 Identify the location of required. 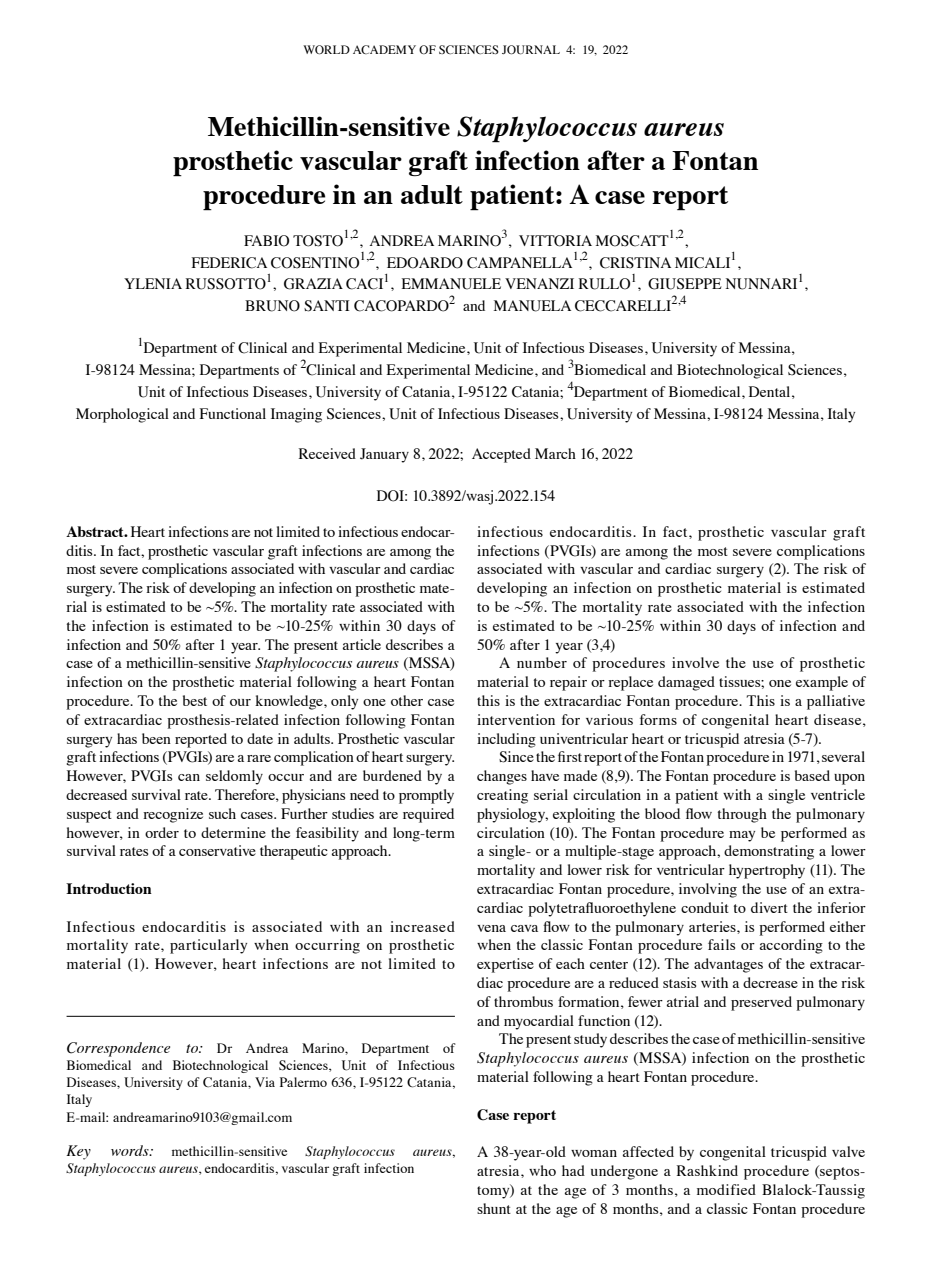
(428, 815).
